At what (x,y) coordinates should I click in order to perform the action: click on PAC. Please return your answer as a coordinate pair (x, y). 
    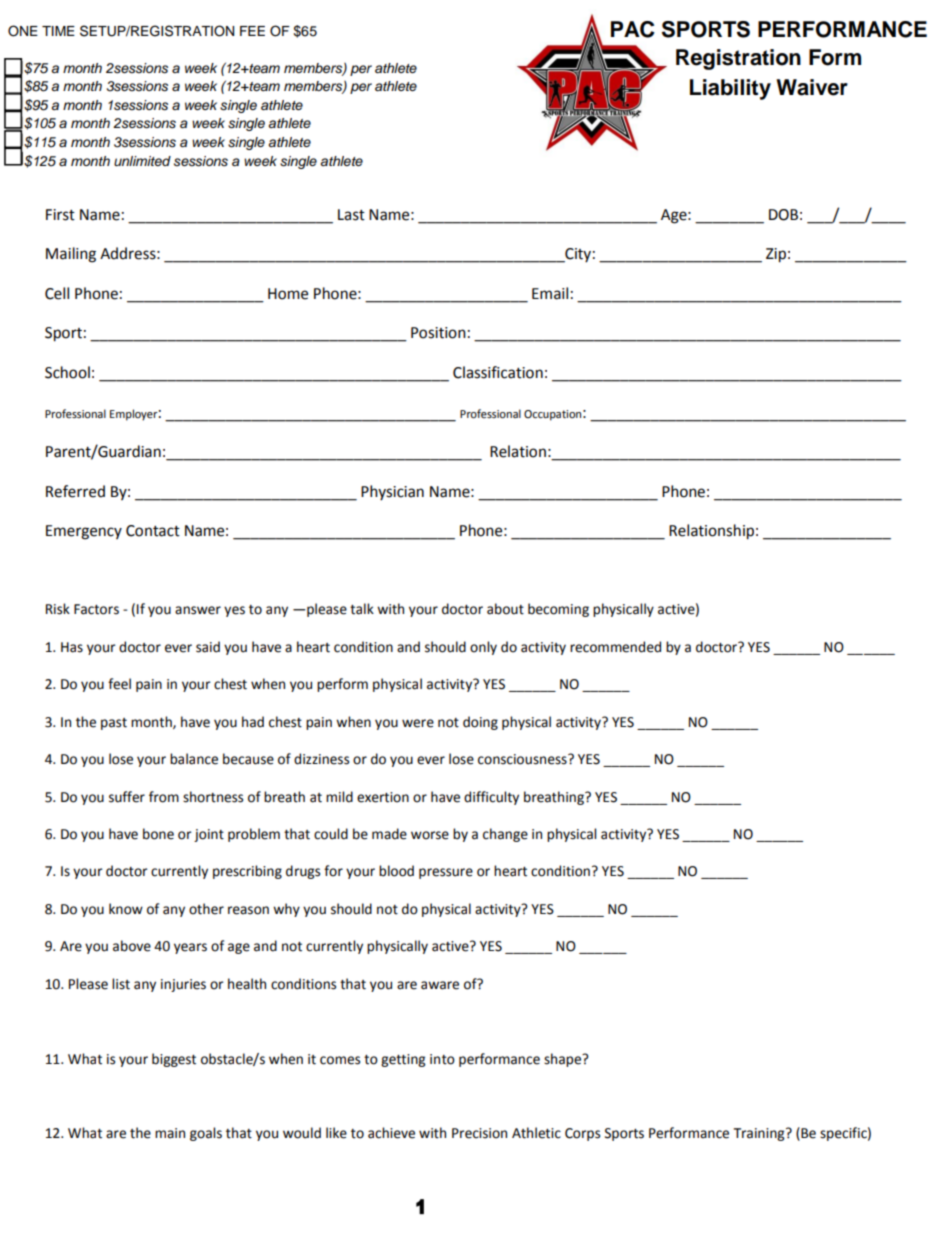
    Looking at the image, I should click on (633, 29).
